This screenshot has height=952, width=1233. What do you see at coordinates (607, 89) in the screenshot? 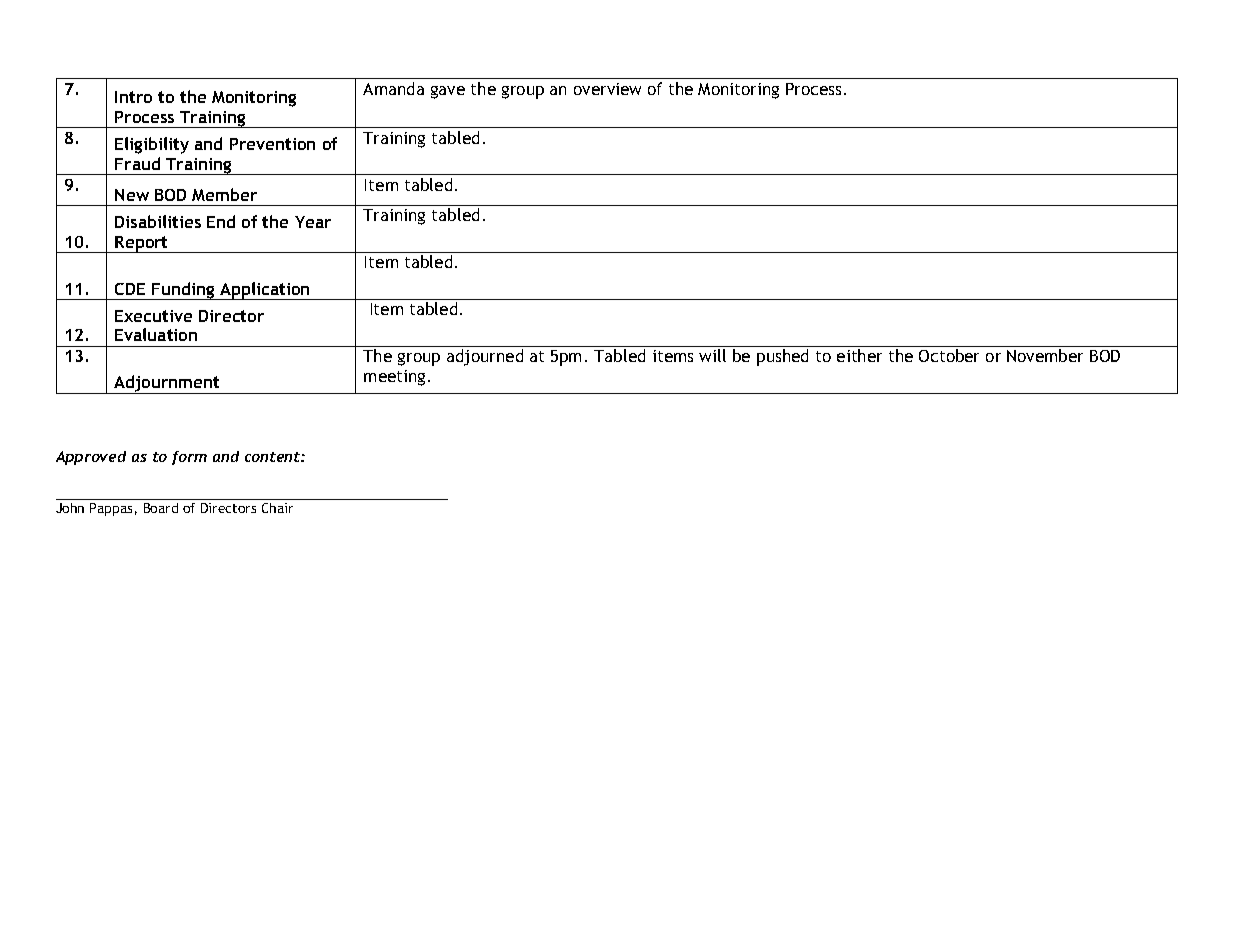
I see `overview` at bounding box center [607, 89].
